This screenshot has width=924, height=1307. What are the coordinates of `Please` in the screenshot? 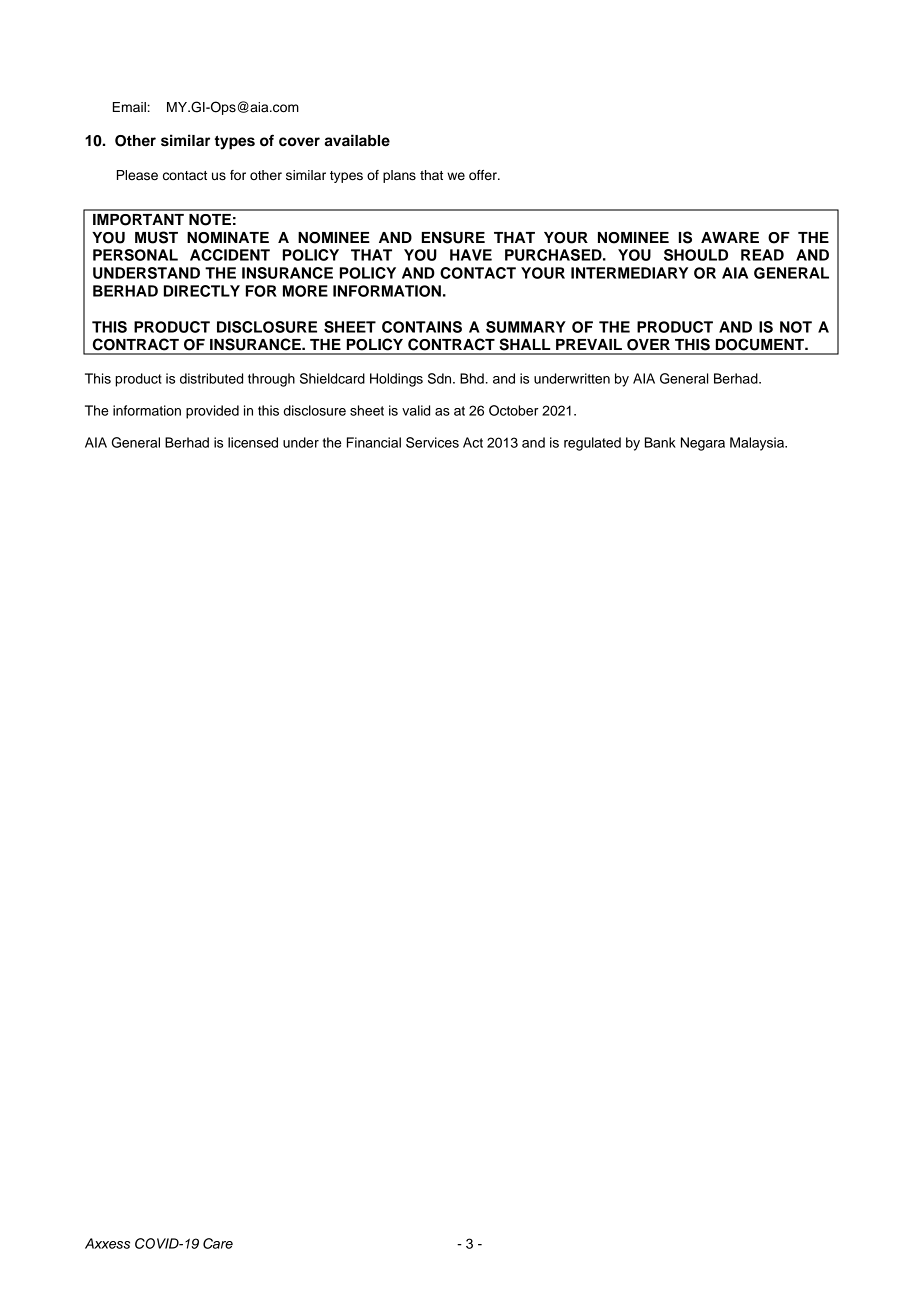 It's located at (137, 175).
